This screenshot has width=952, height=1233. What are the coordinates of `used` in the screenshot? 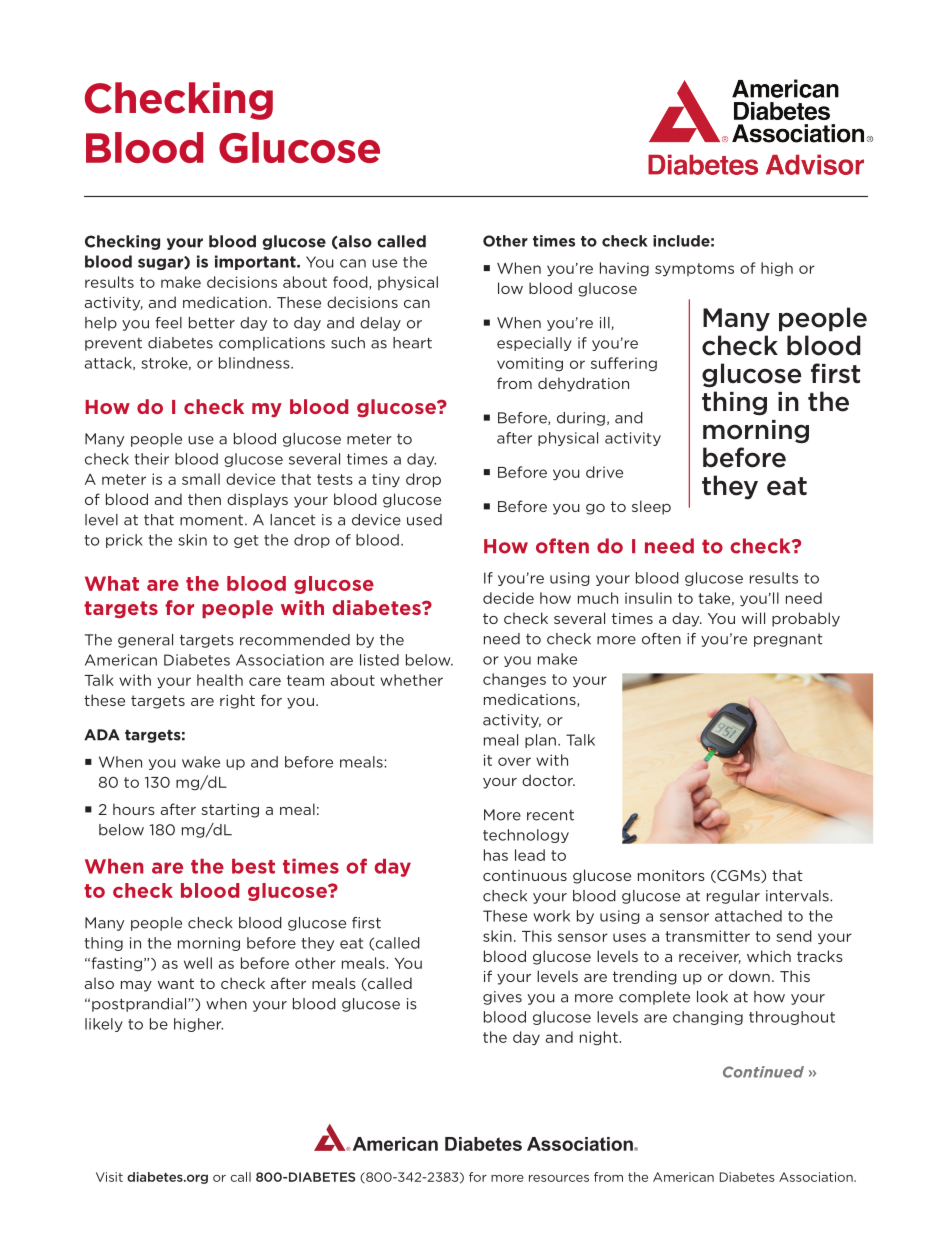 It's located at (424, 520).
